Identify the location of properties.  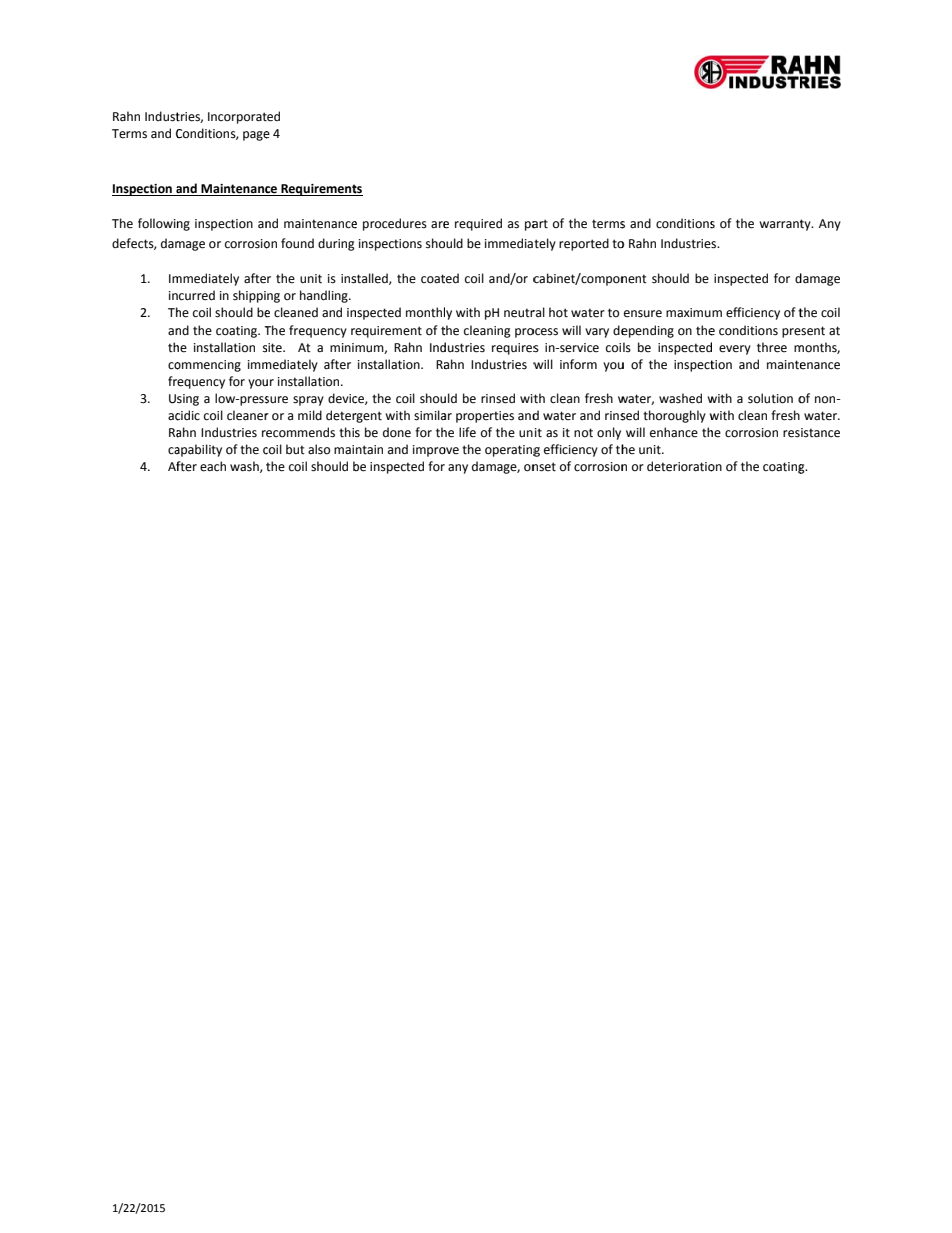
(485, 417).
